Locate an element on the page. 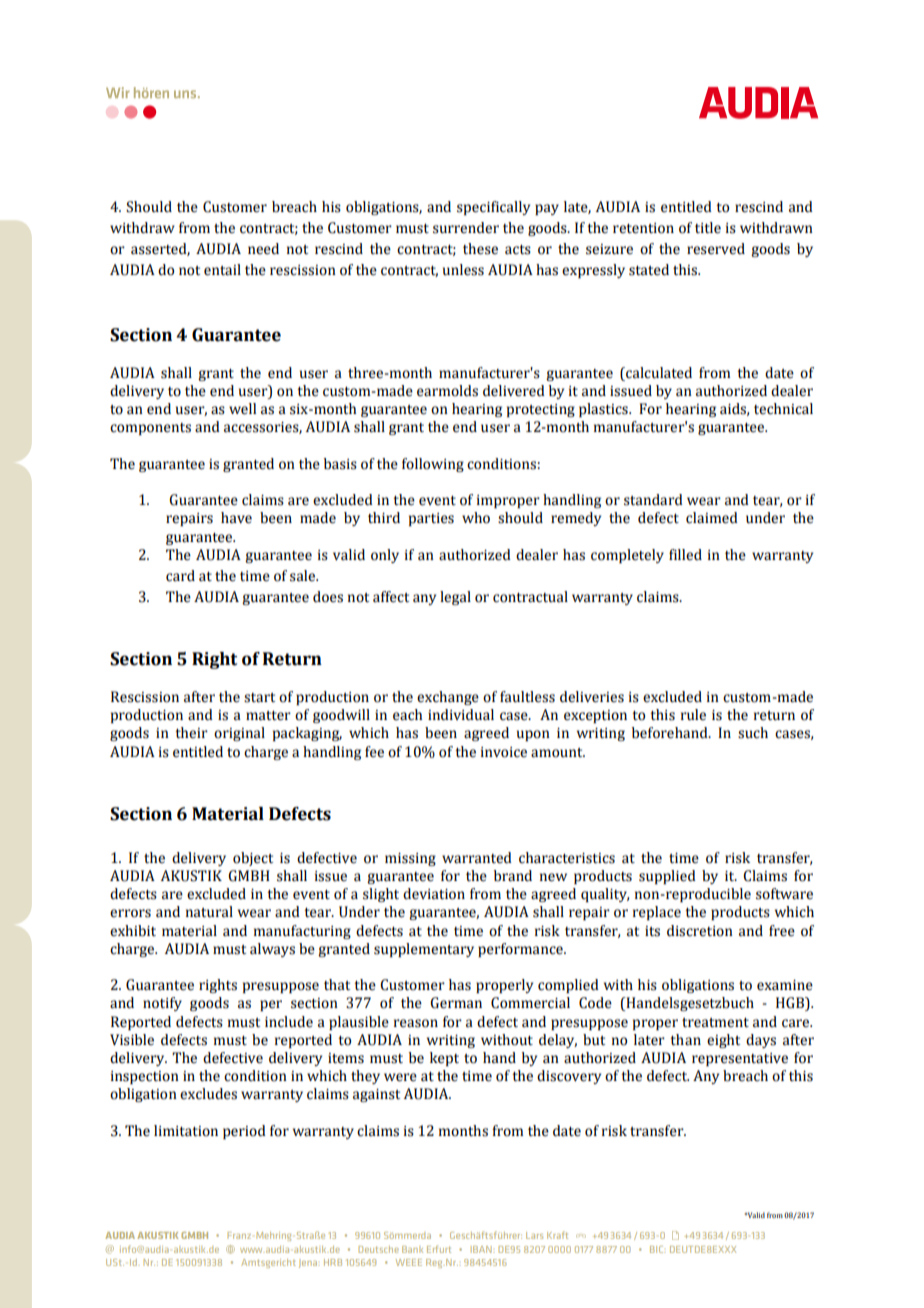 This image has height=1308, width=924. legal is located at coordinates (455, 598).
